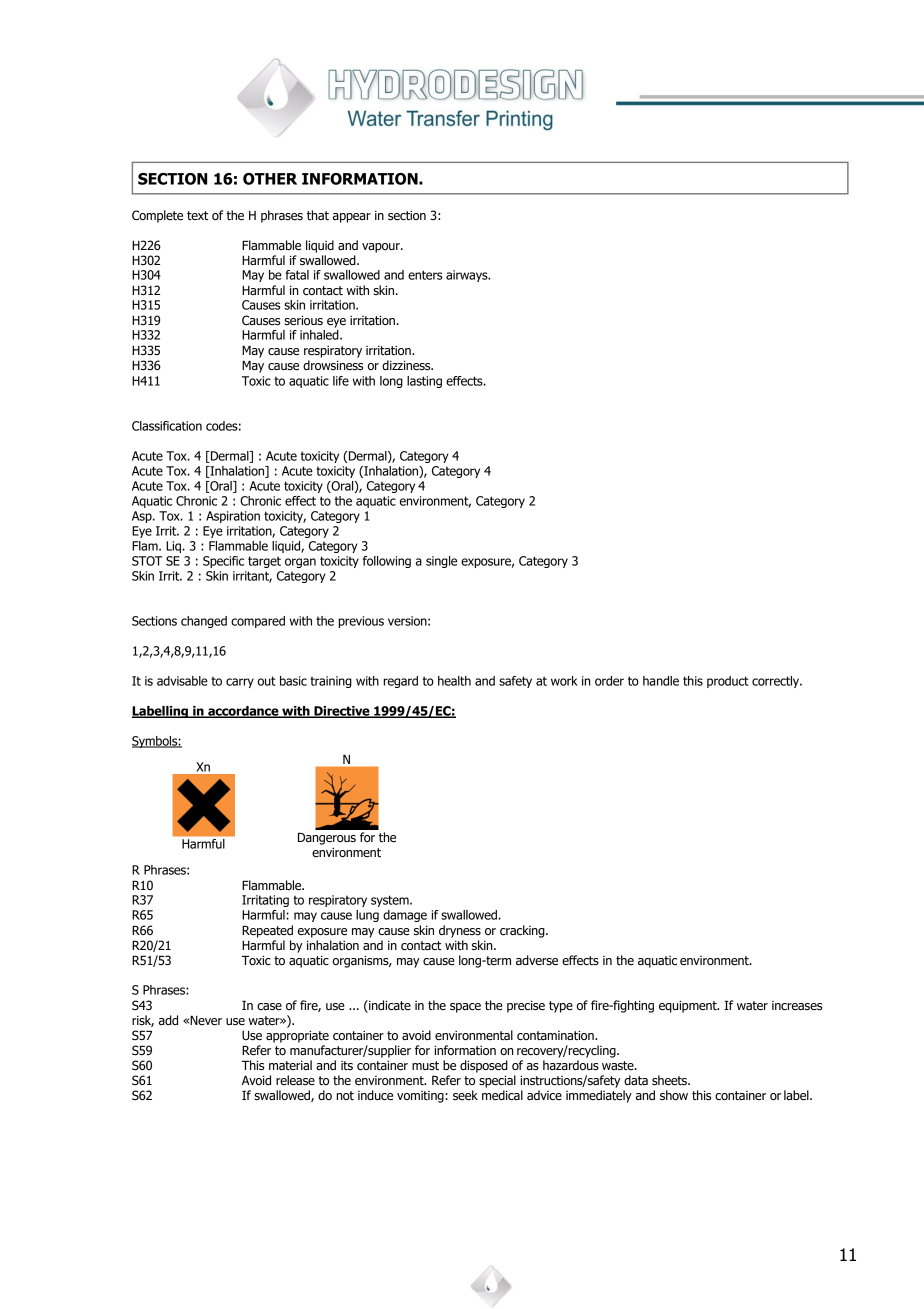  Describe the element at coordinates (728, 682) in the image. I see `product` at that location.
